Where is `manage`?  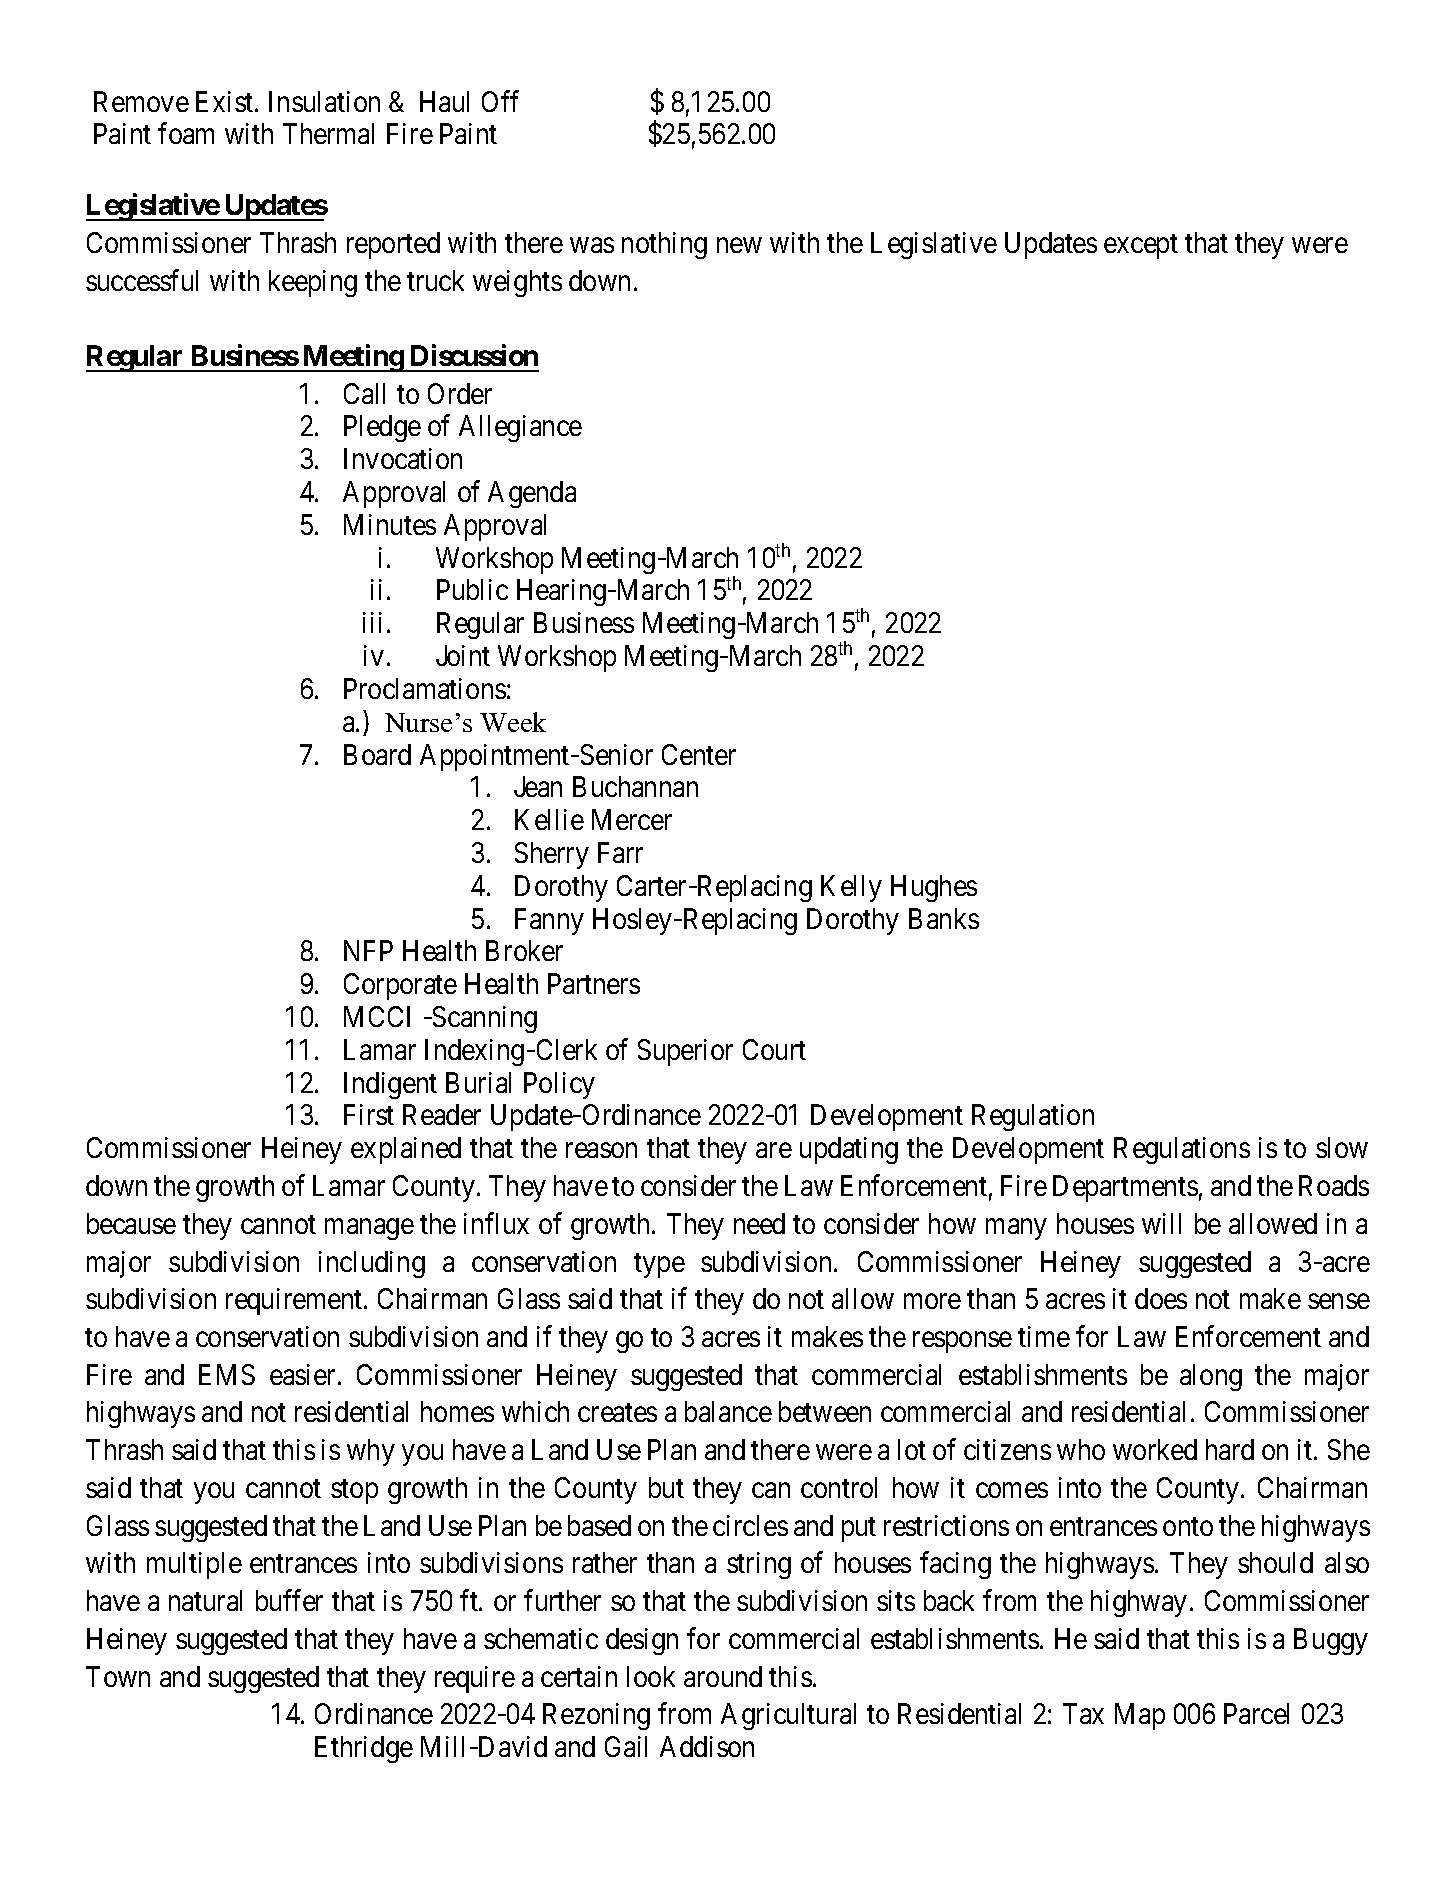
manage is located at coordinates (369, 1229).
